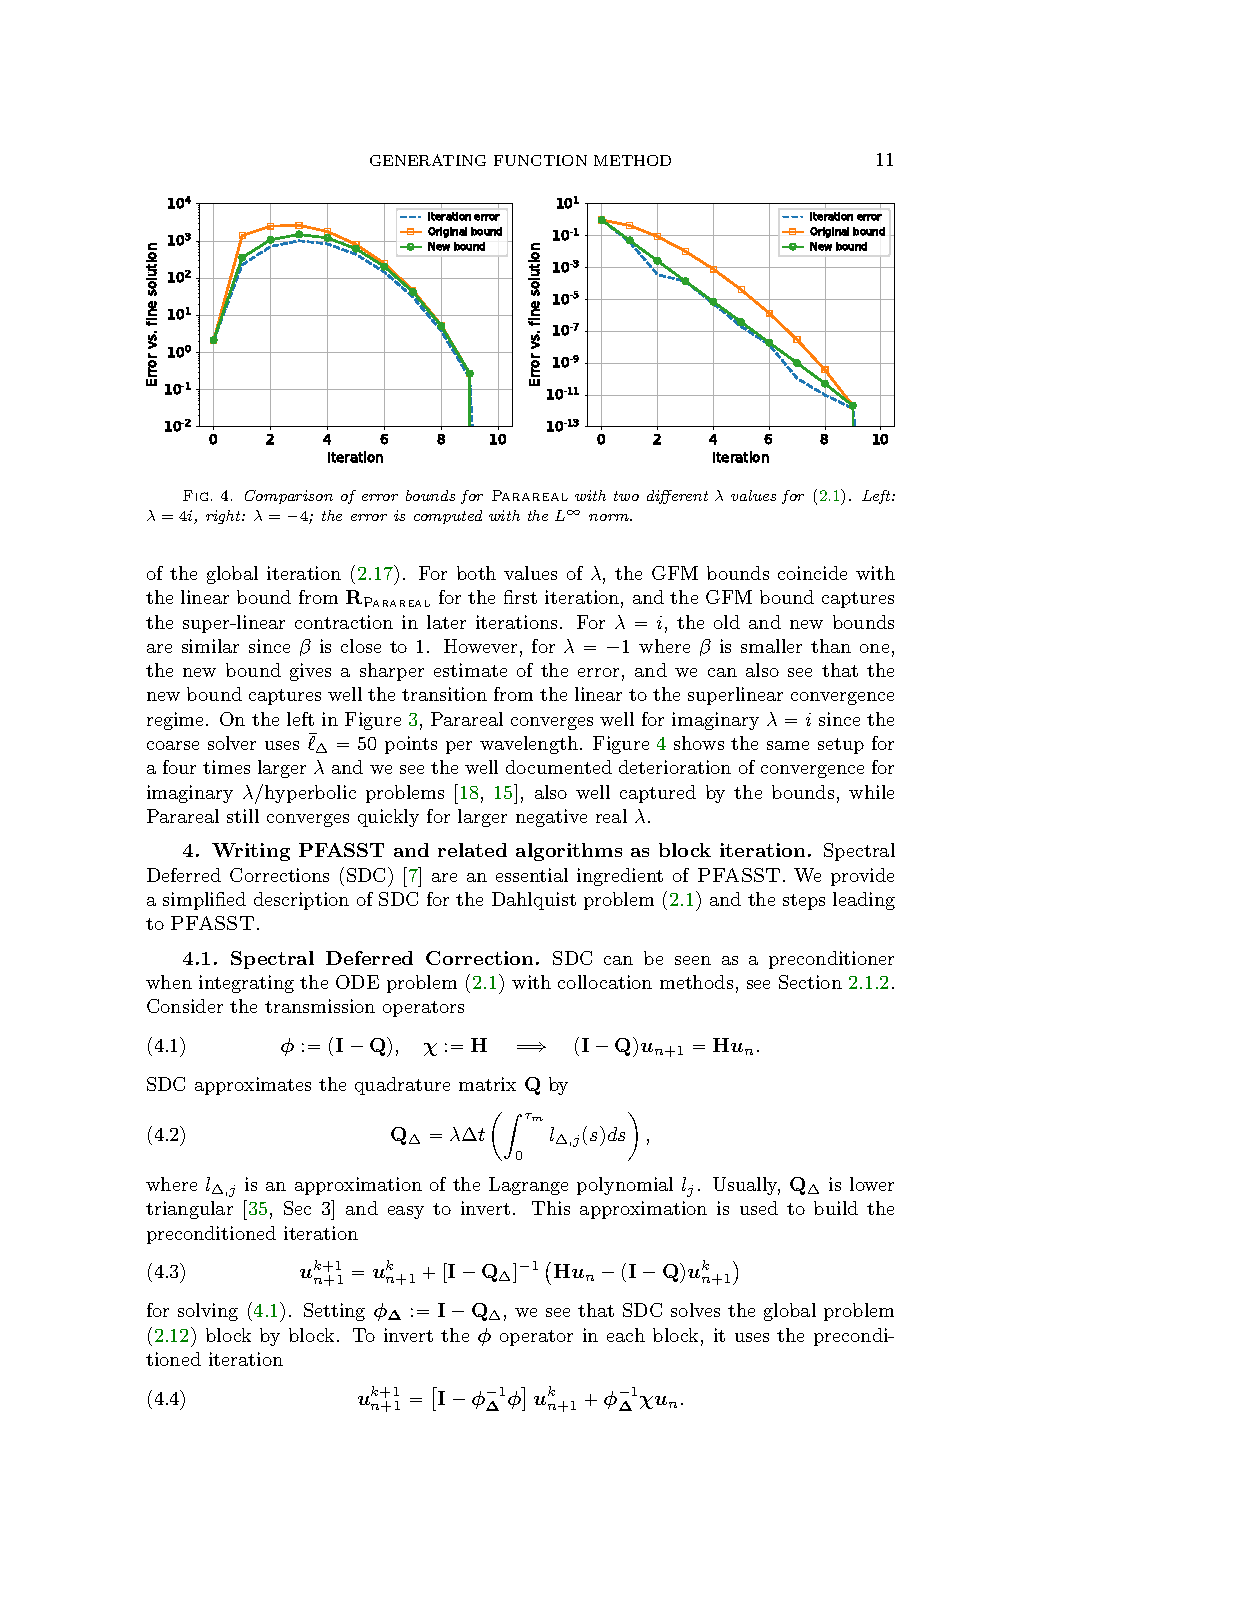 This screenshot has height=1608, width=1243. Describe the element at coordinates (487, 1084) in the screenshot. I see `matrix` at that location.
